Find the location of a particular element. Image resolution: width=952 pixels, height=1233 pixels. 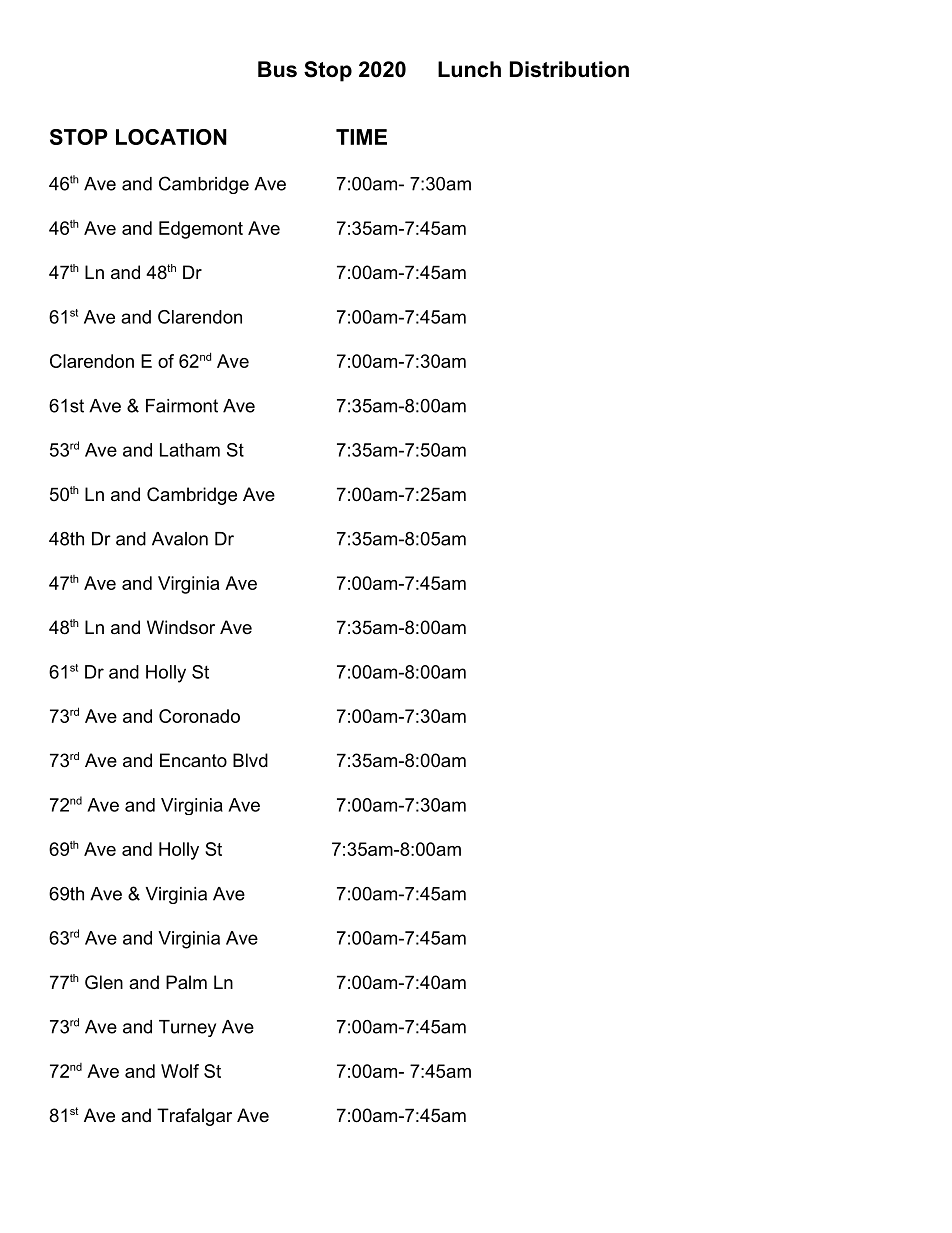

Trafalgar is located at coordinates (194, 1117).
